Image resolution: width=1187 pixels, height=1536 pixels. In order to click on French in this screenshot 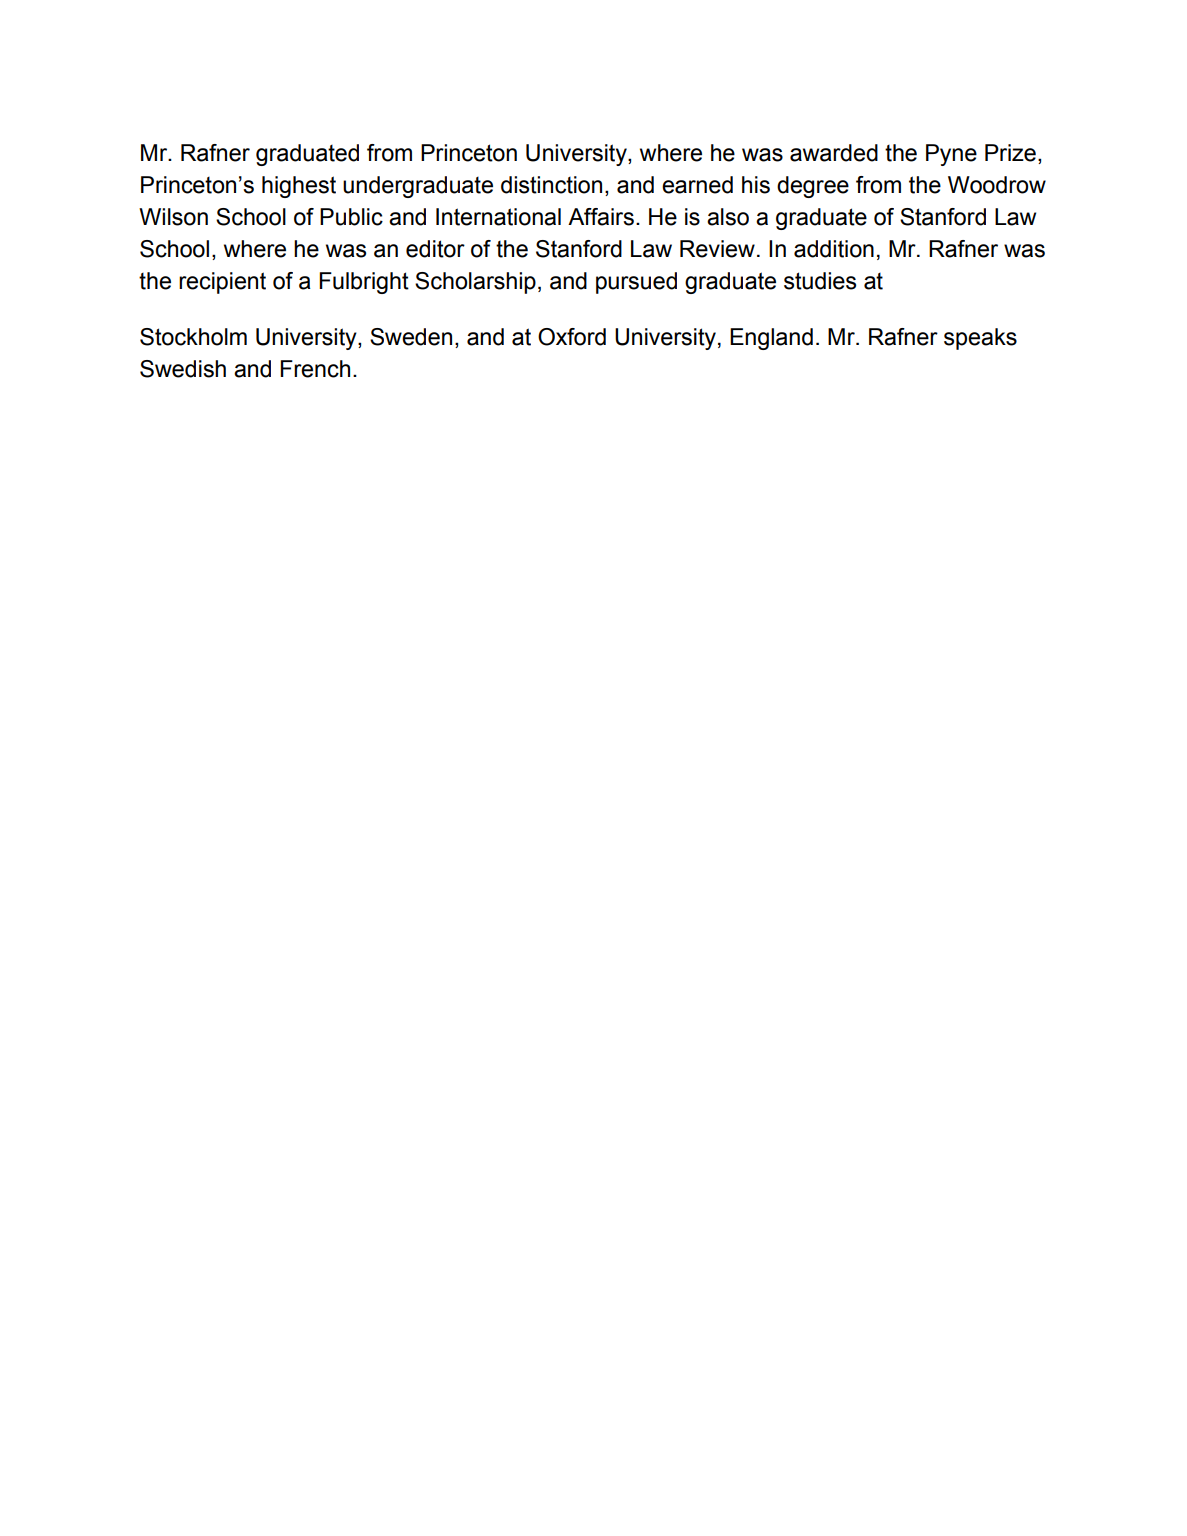, I will do `click(315, 369)`.
